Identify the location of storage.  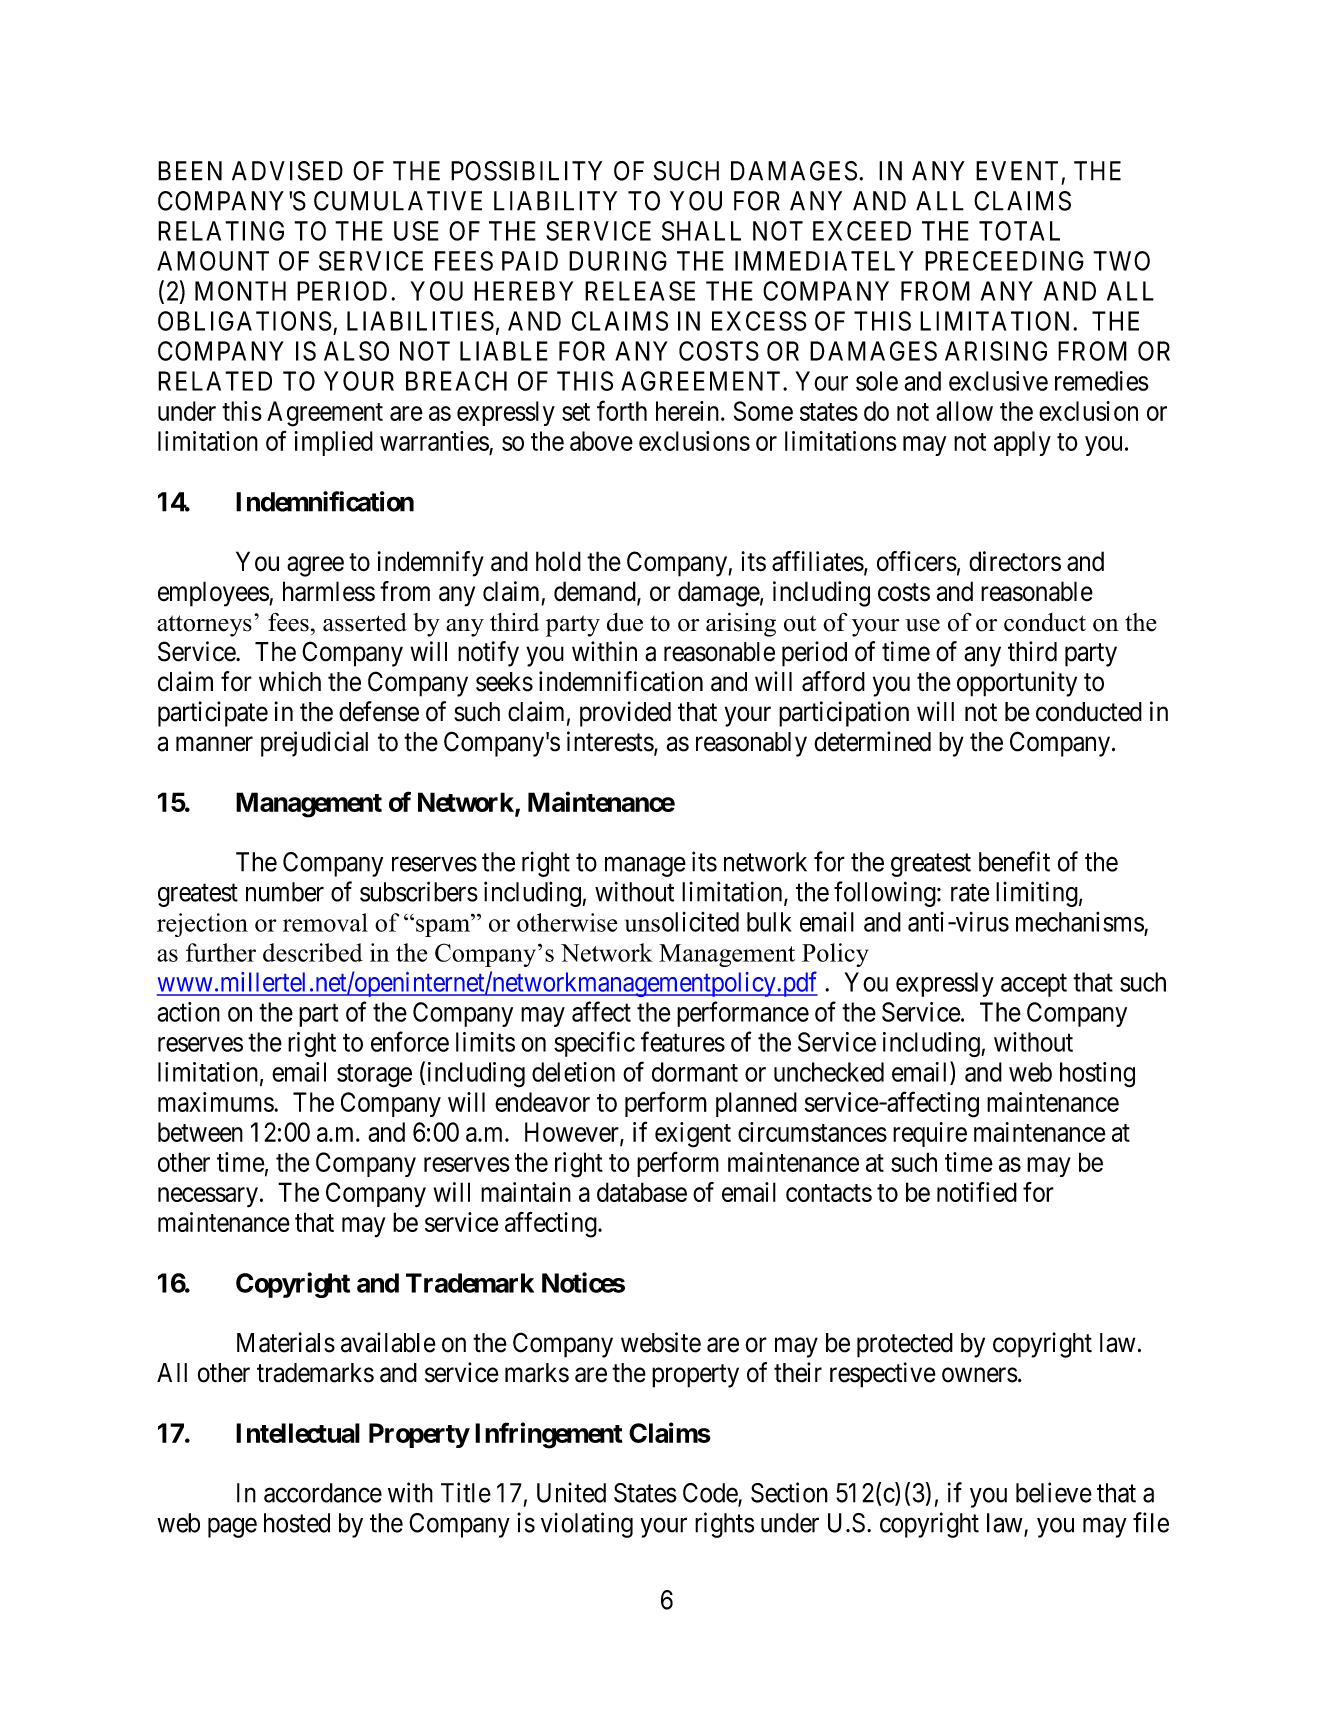
(374, 1076).
